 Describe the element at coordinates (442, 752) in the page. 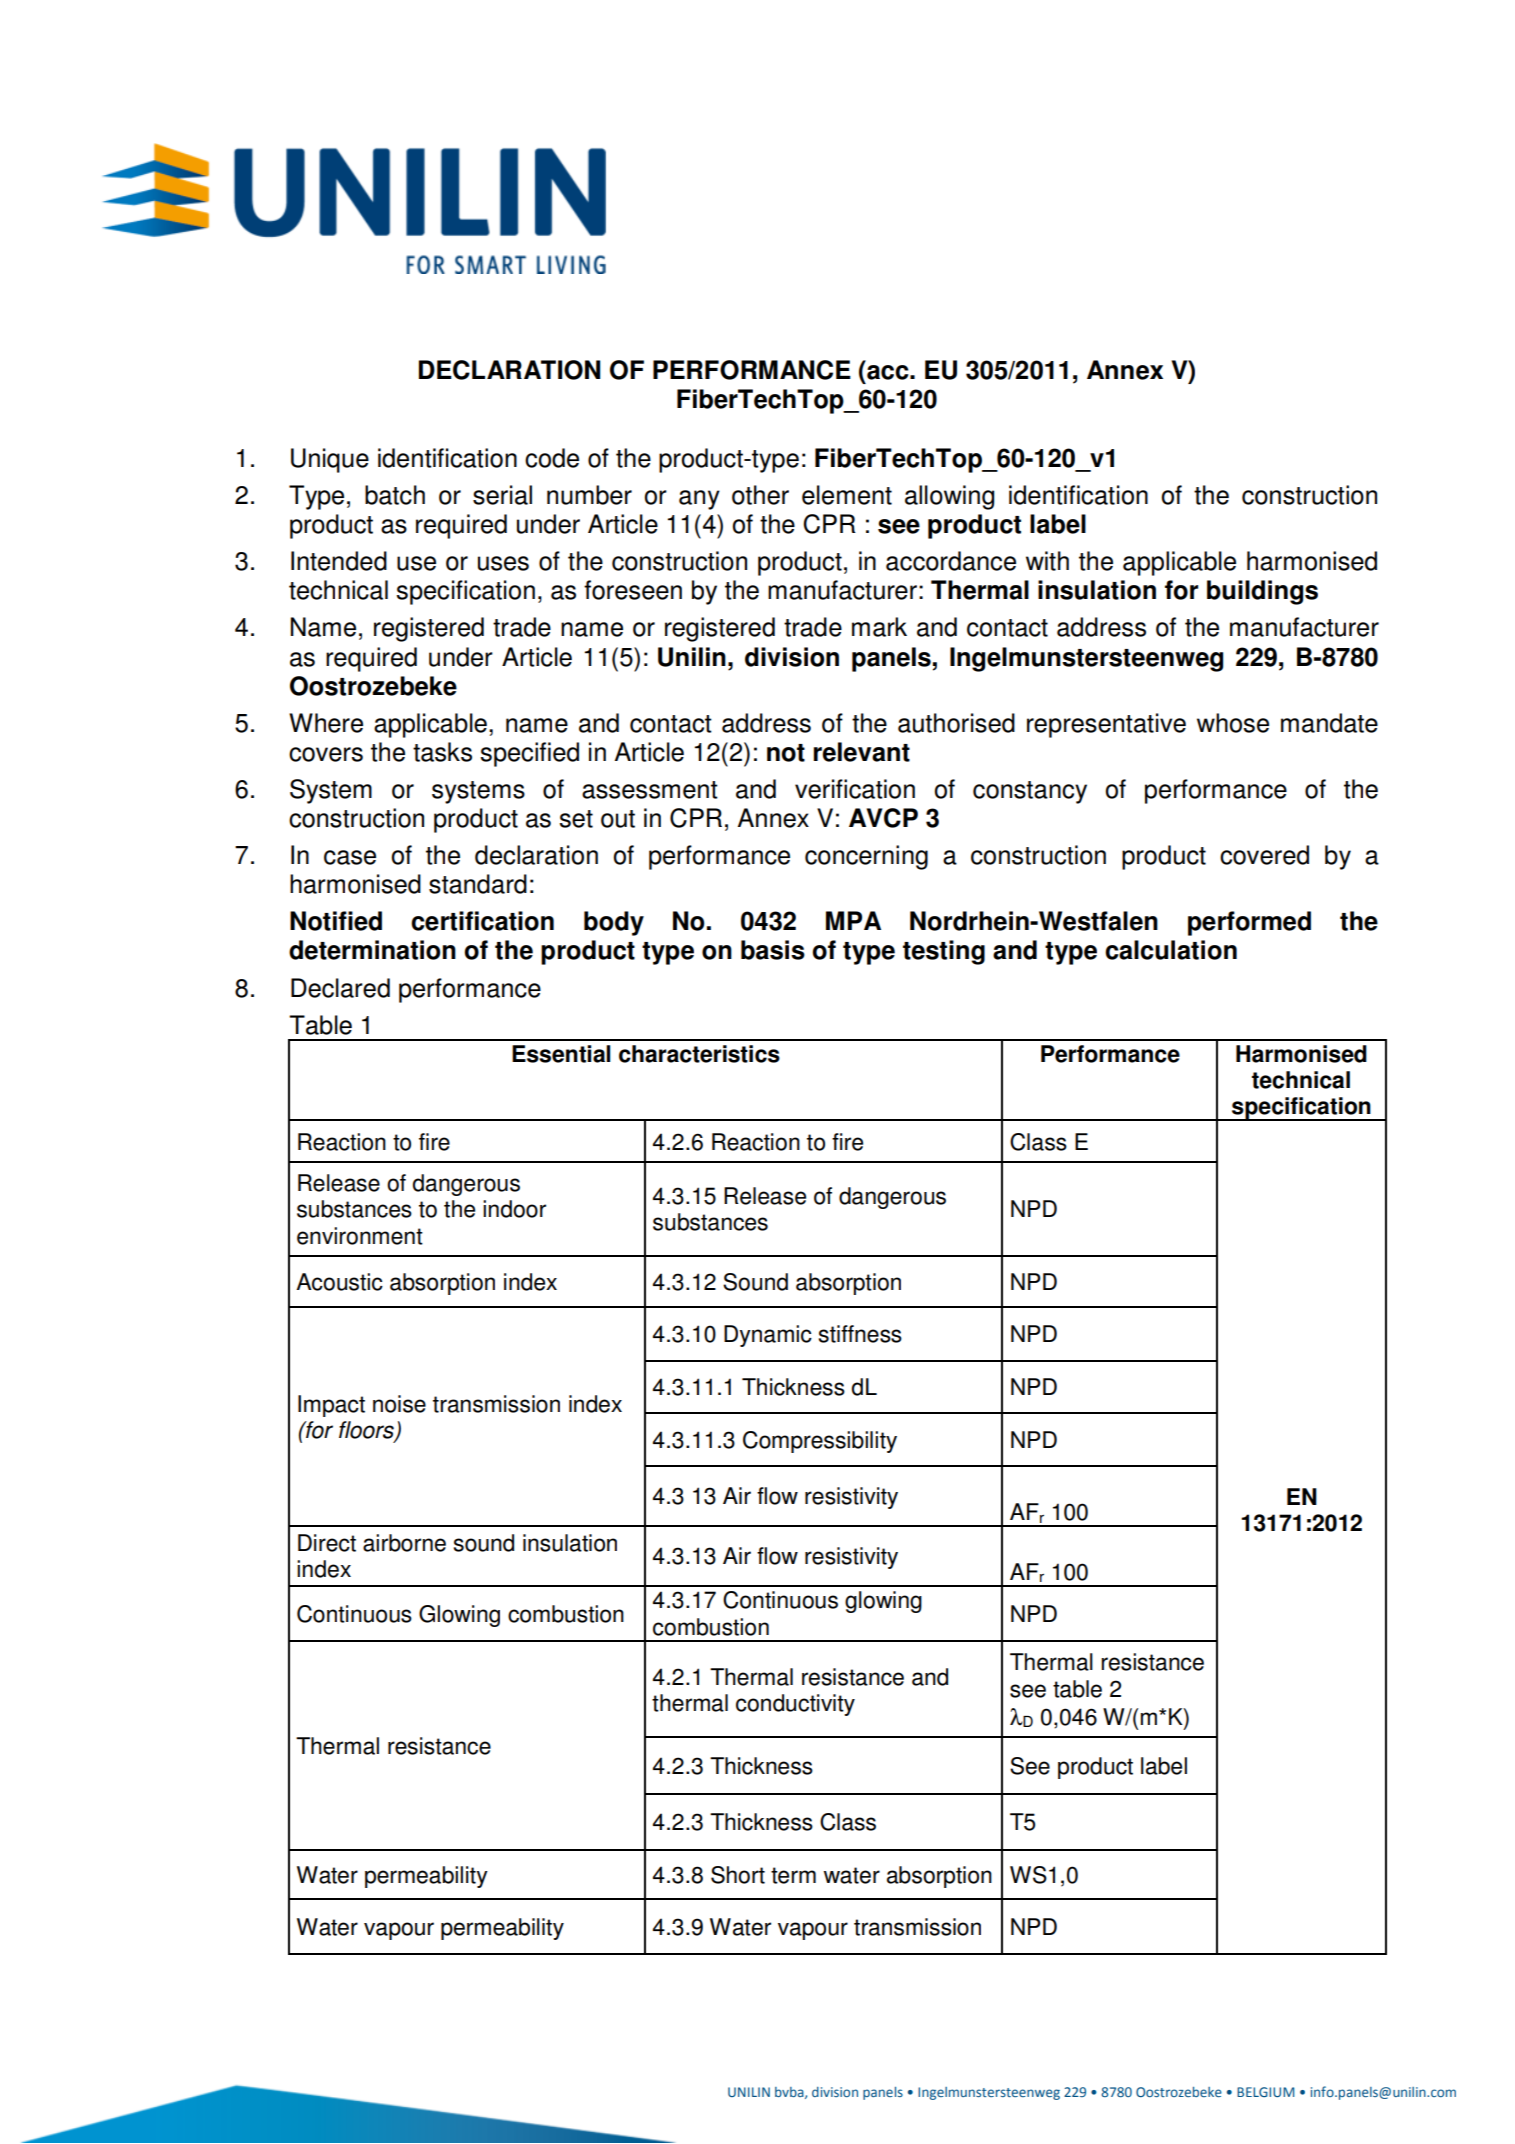

I see `tasks` at that location.
